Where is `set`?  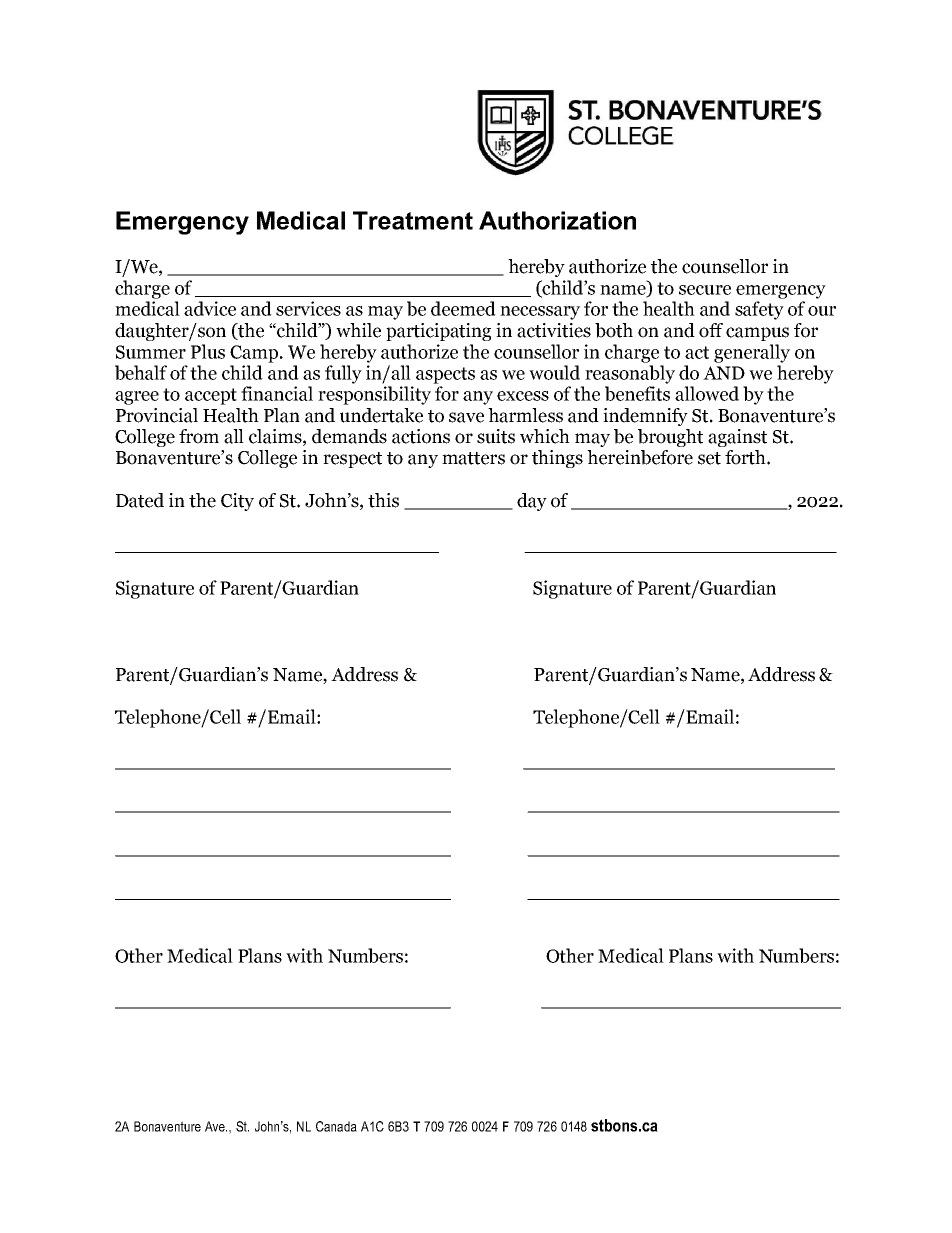
set is located at coordinates (709, 458).
